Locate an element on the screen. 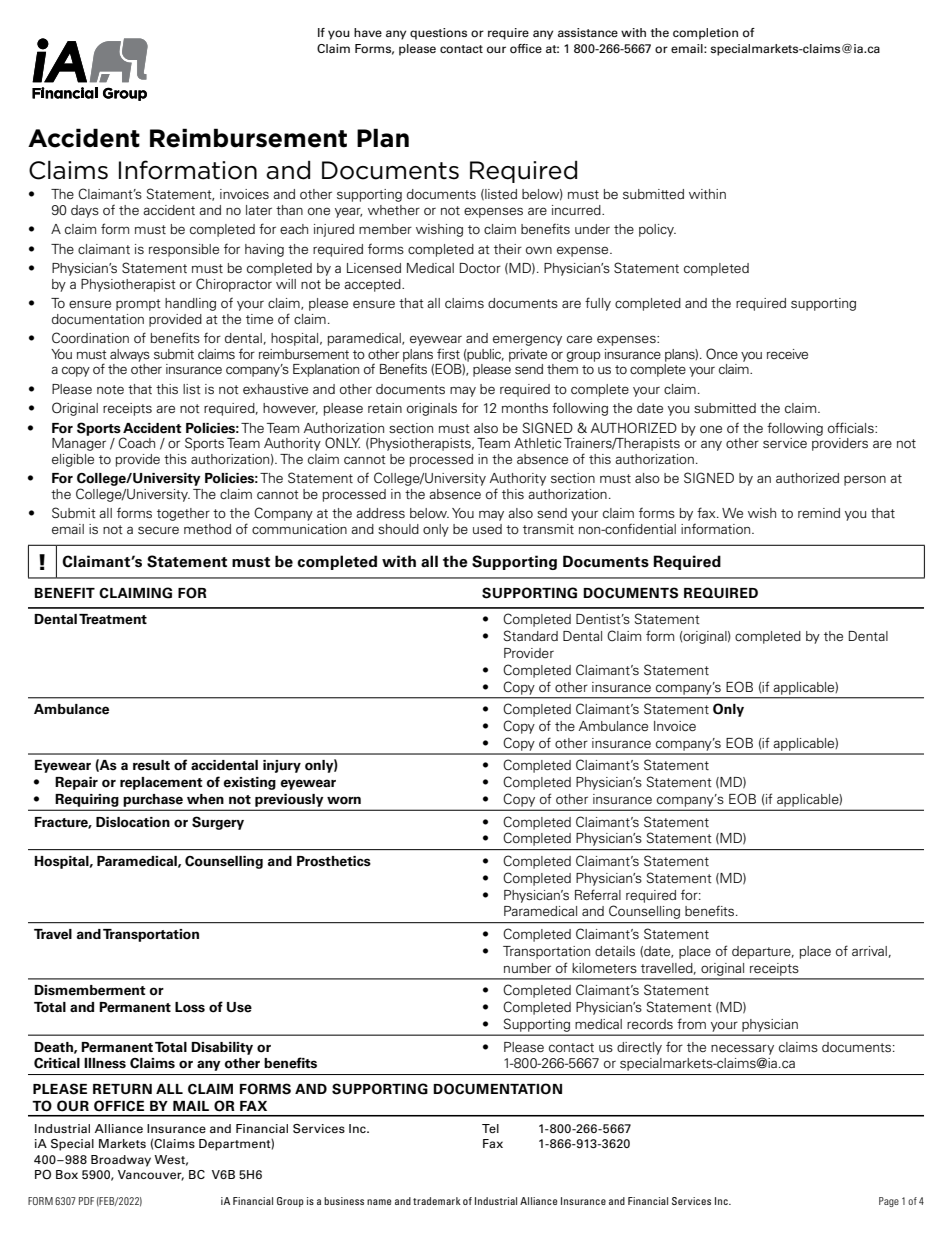 The width and height of the screenshot is (952, 1233). Tel is located at coordinates (490, 1128).
